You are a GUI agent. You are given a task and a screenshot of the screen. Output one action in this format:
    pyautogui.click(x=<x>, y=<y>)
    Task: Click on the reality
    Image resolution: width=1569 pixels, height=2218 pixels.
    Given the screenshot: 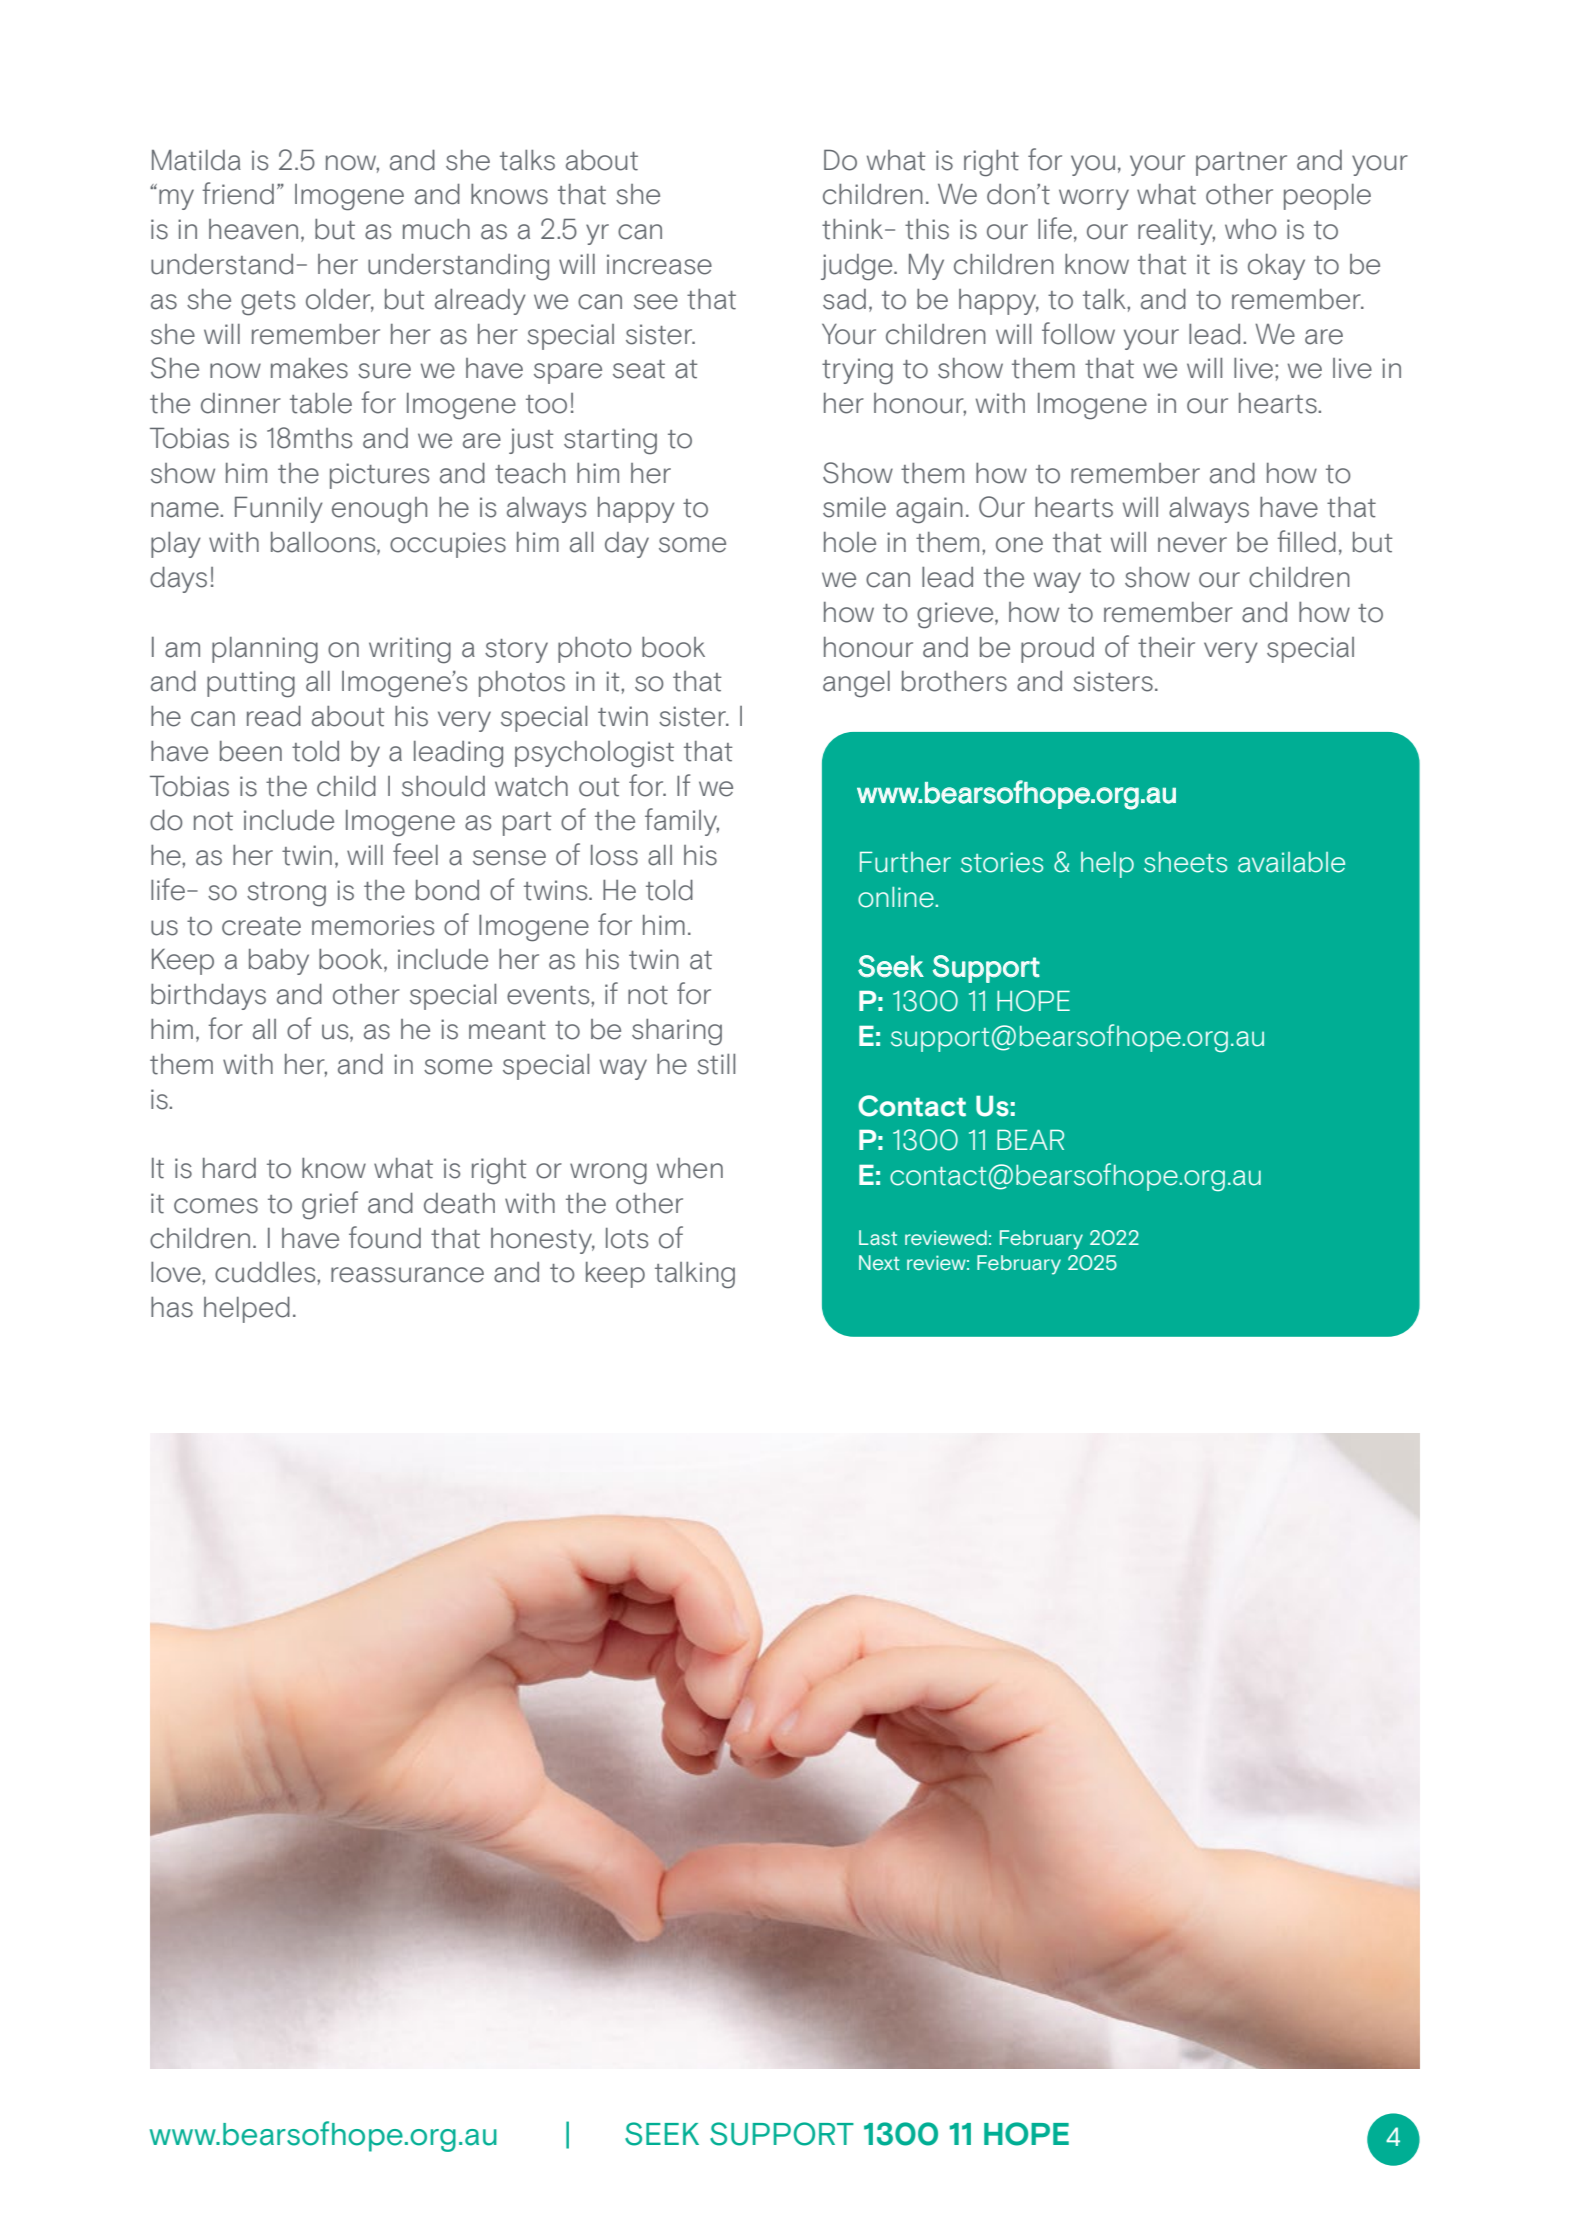 What is the action you would take?
    pyautogui.click(x=1176, y=232)
